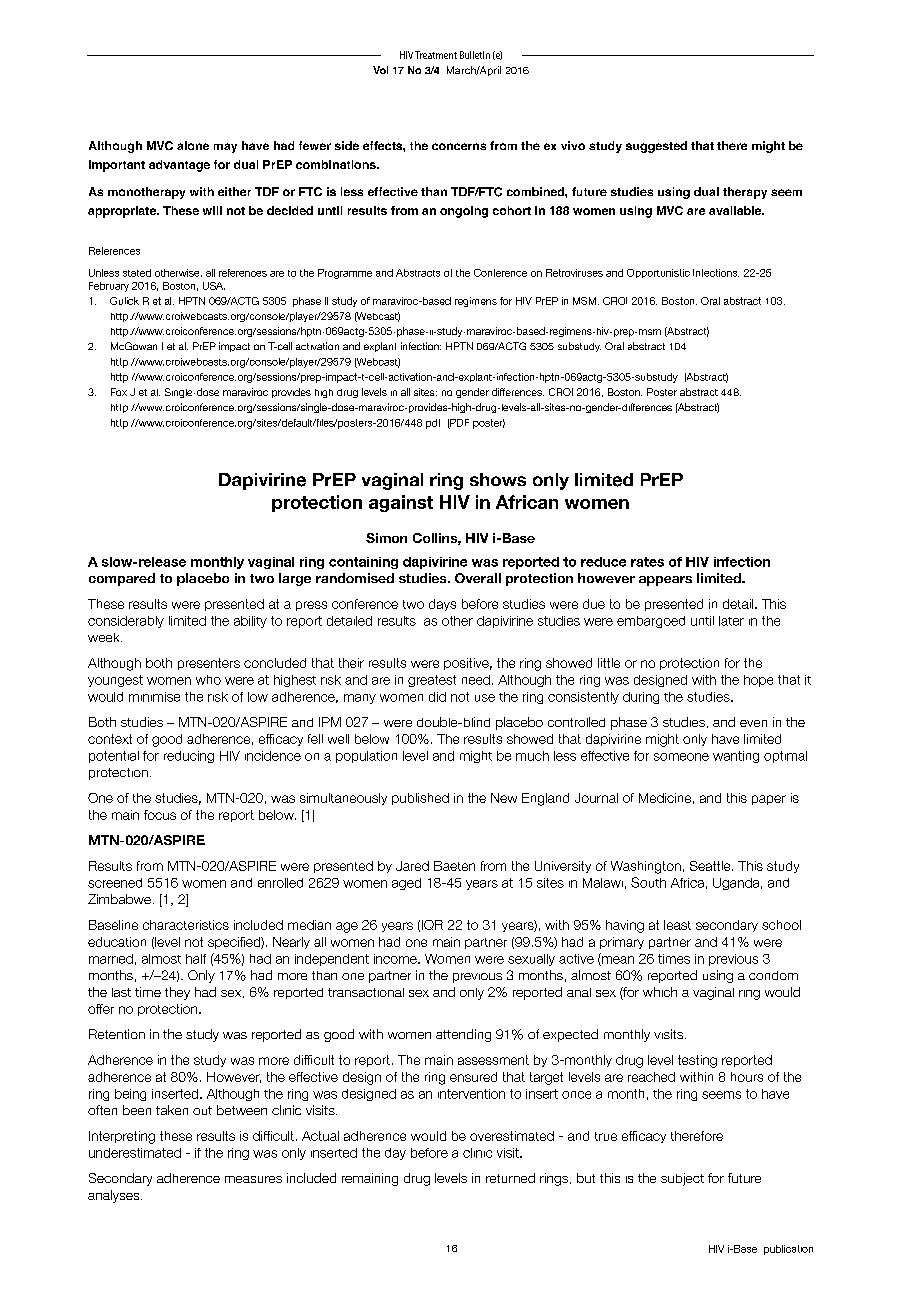  Describe the element at coordinates (119, 392) in the screenshot. I see `Fox` at that location.
